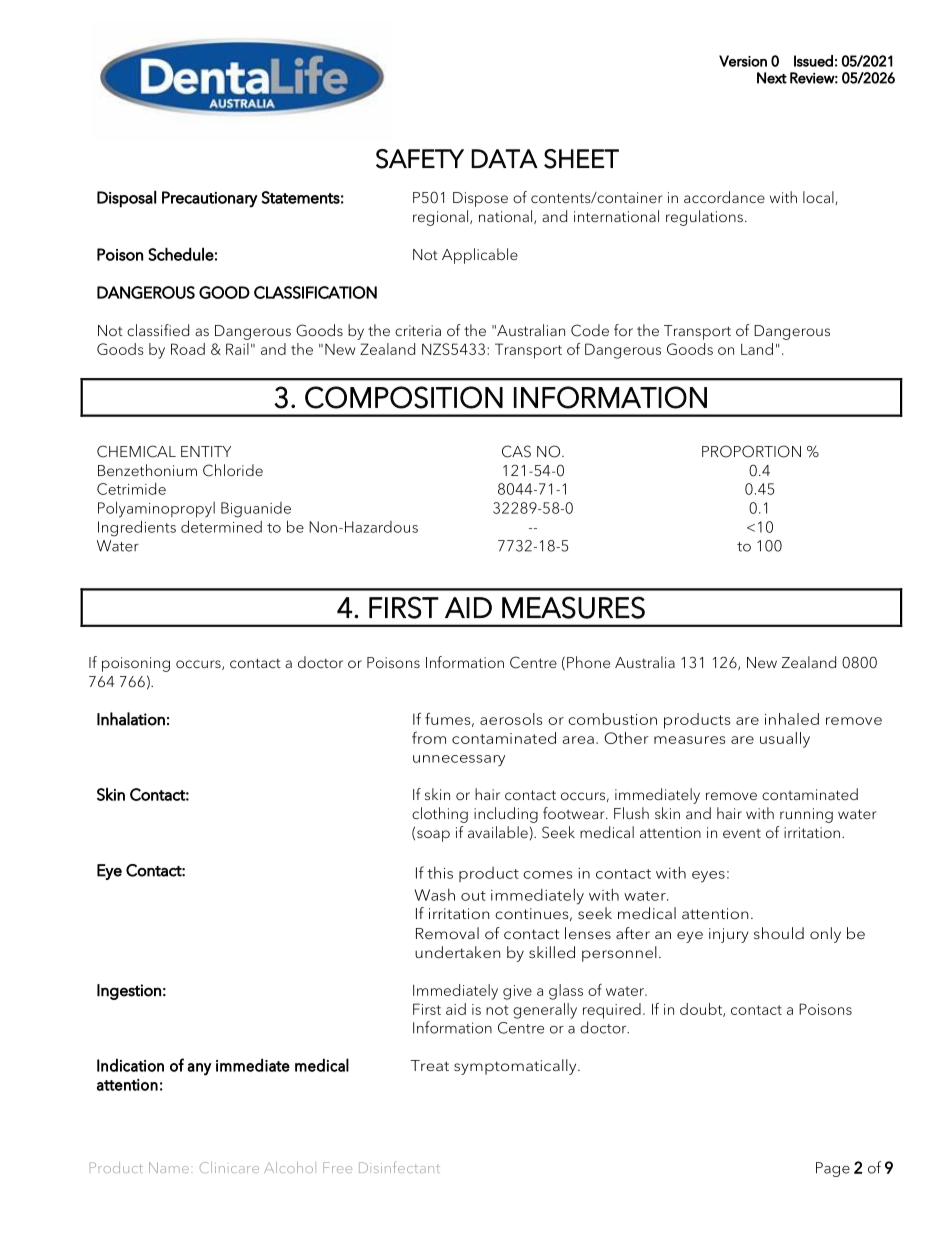  I want to click on CAS, so click(516, 451).
